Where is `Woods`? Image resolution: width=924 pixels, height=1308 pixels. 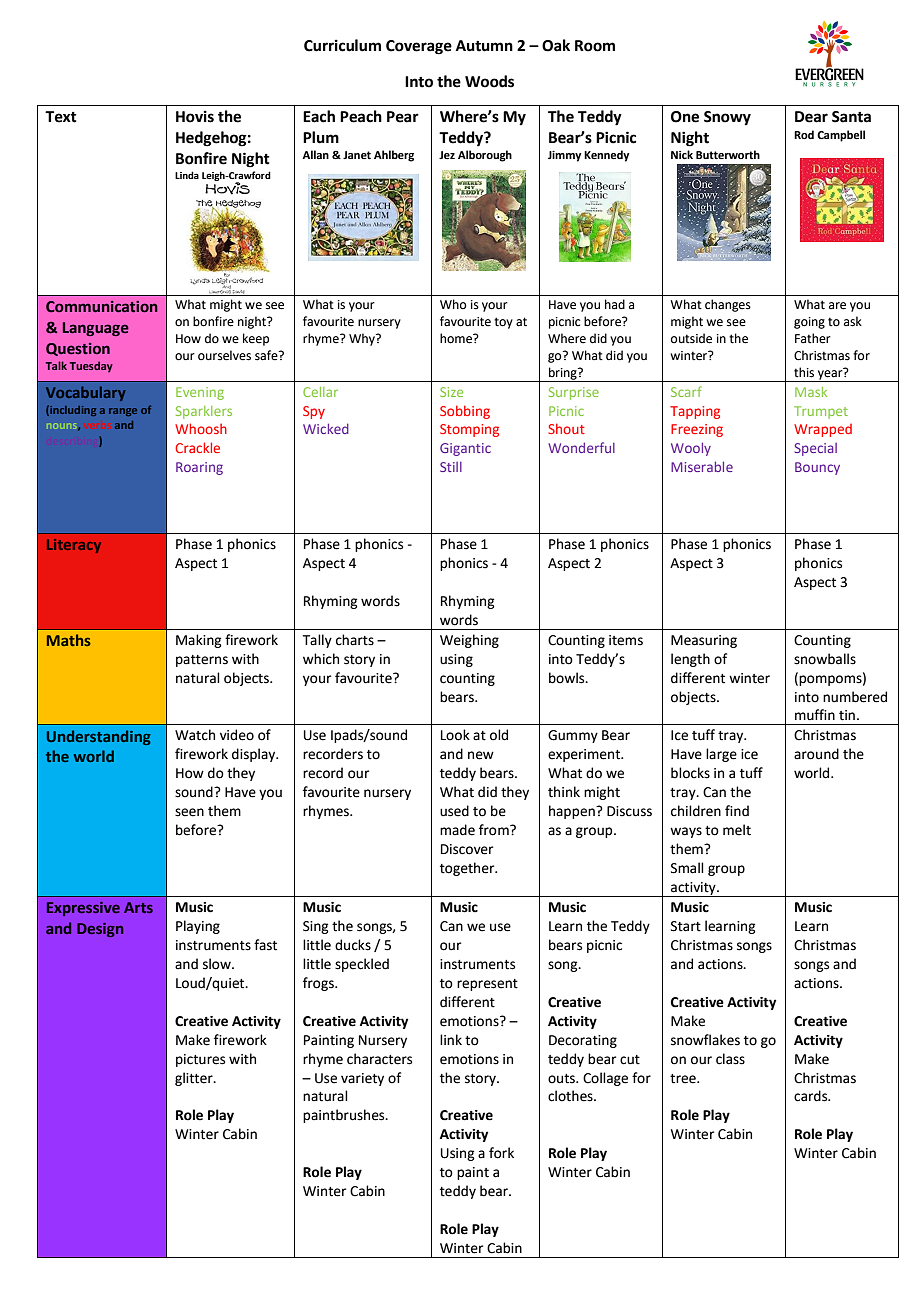 Woods is located at coordinates (489, 81).
